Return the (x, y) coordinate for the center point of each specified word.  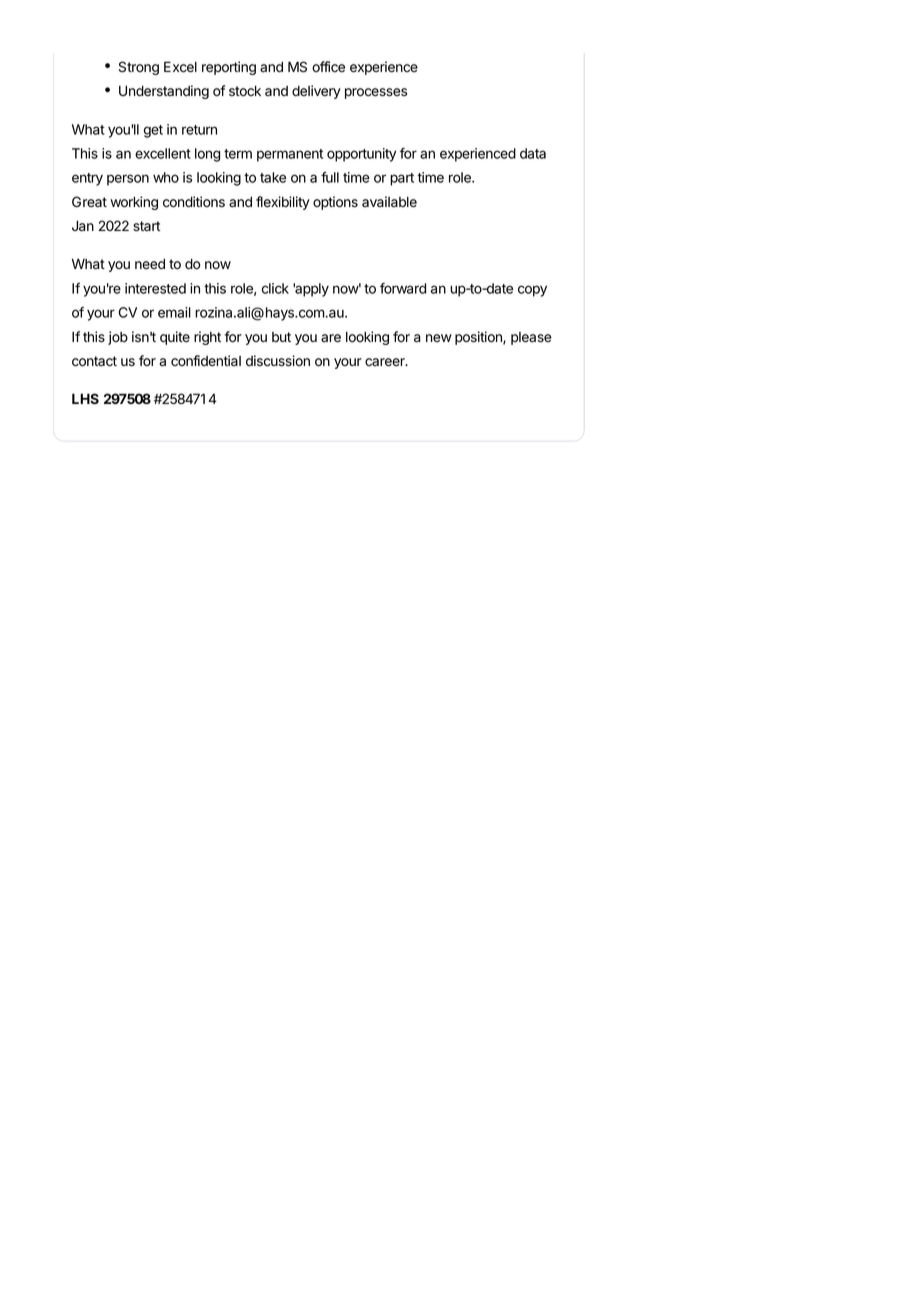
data (533, 153)
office (328, 67)
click (275, 288)
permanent (290, 155)
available (389, 202)
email (174, 312)
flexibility (283, 203)
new (439, 338)
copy (532, 291)
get (153, 131)
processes (376, 93)
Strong (139, 68)
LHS (85, 398)
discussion (278, 361)
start (146, 226)
